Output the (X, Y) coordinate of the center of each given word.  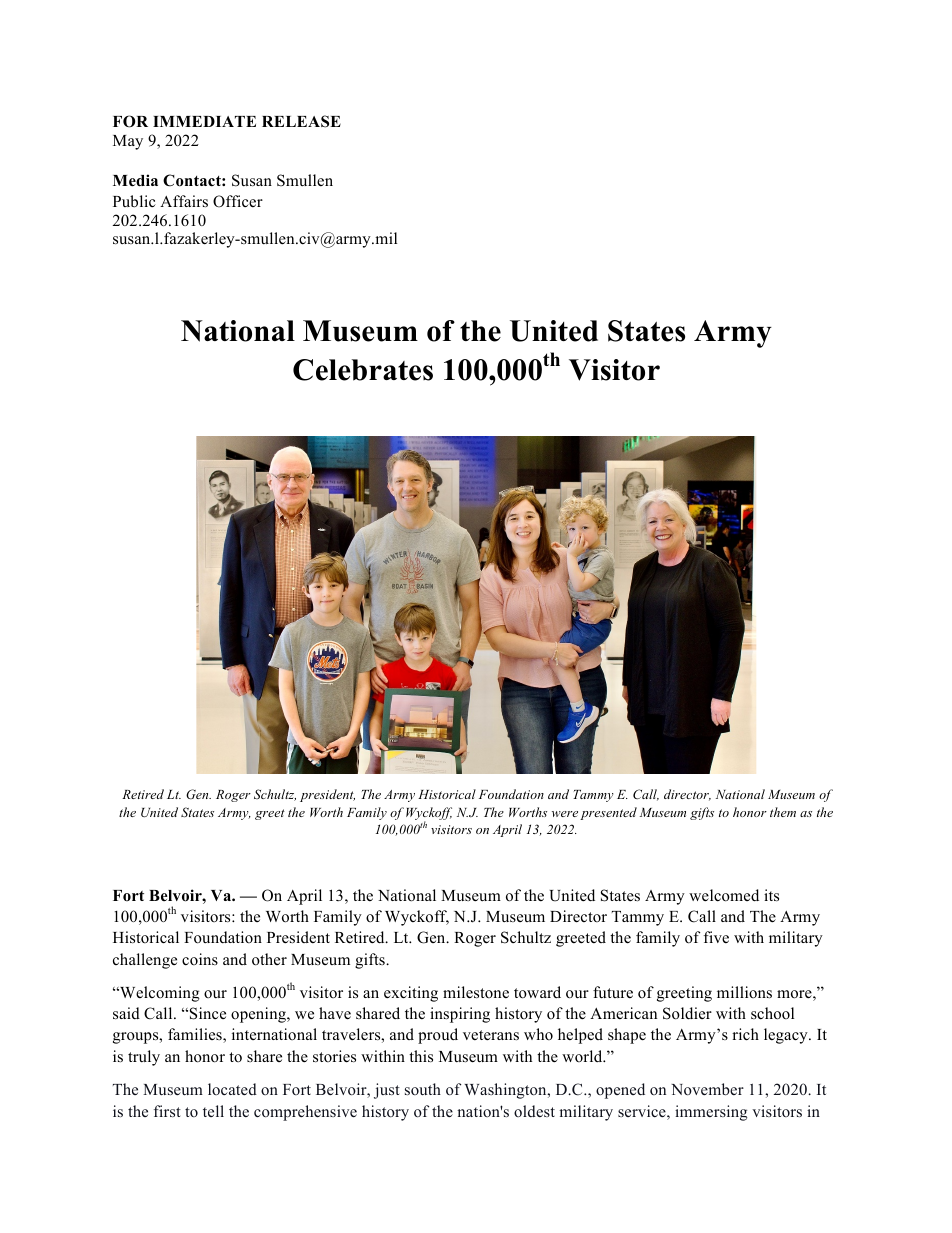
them (783, 812)
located (232, 1089)
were (565, 814)
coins (200, 959)
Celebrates (363, 370)
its (771, 895)
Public (134, 201)
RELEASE (301, 121)
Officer (238, 201)
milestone (476, 992)
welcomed (724, 895)
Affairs (184, 201)
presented (608, 813)
